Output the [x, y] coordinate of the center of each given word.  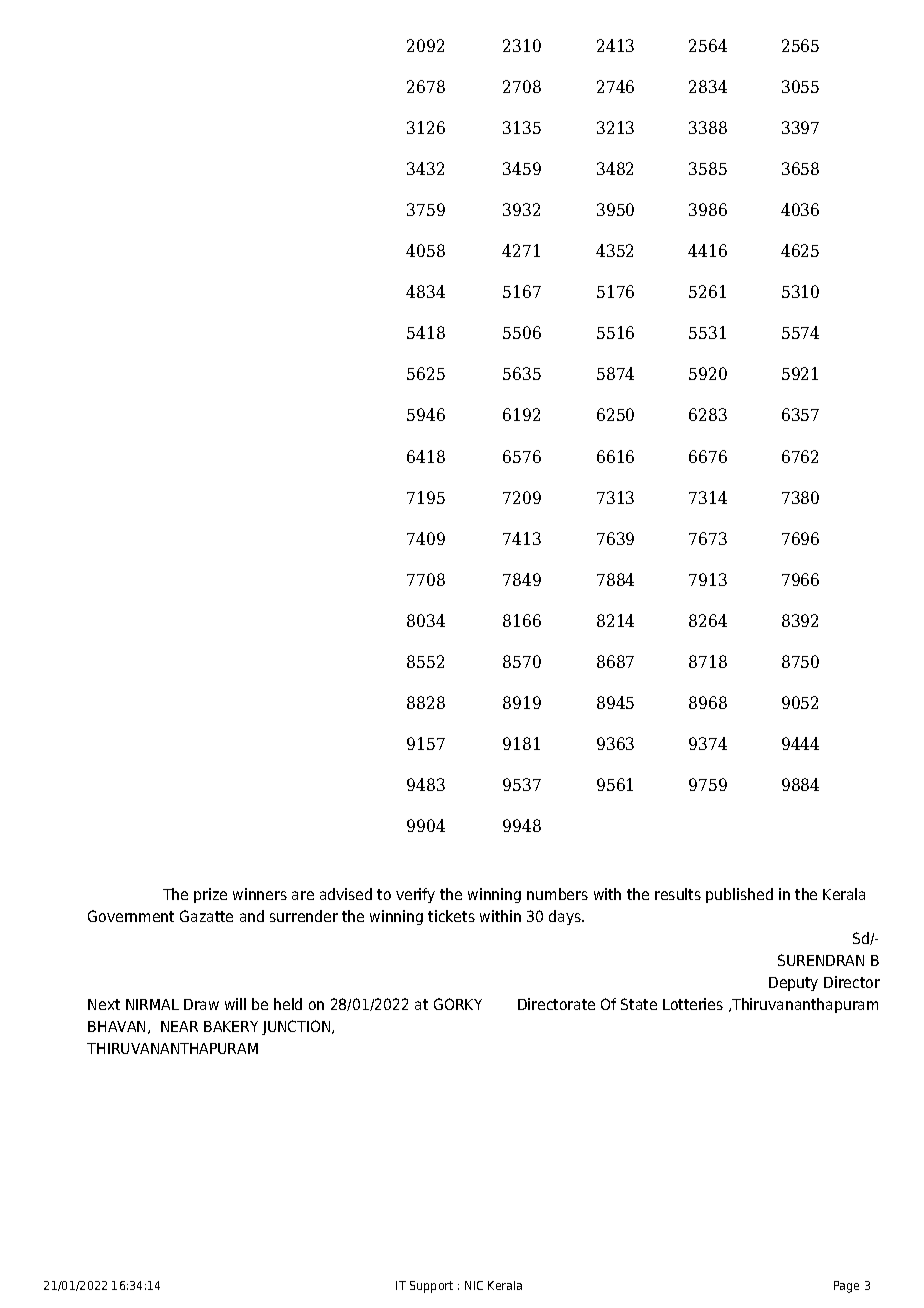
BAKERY [231, 1026]
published [739, 895]
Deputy [793, 984]
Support [431, 1287]
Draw [201, 1004]
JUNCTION [297, 1027]
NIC [474, 1285]
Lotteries [693, 1004]
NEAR [179, 1026]
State [639, 1004]
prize [210, 895]
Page [846, 1287]
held [288, 1004]
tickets [451, 916]
